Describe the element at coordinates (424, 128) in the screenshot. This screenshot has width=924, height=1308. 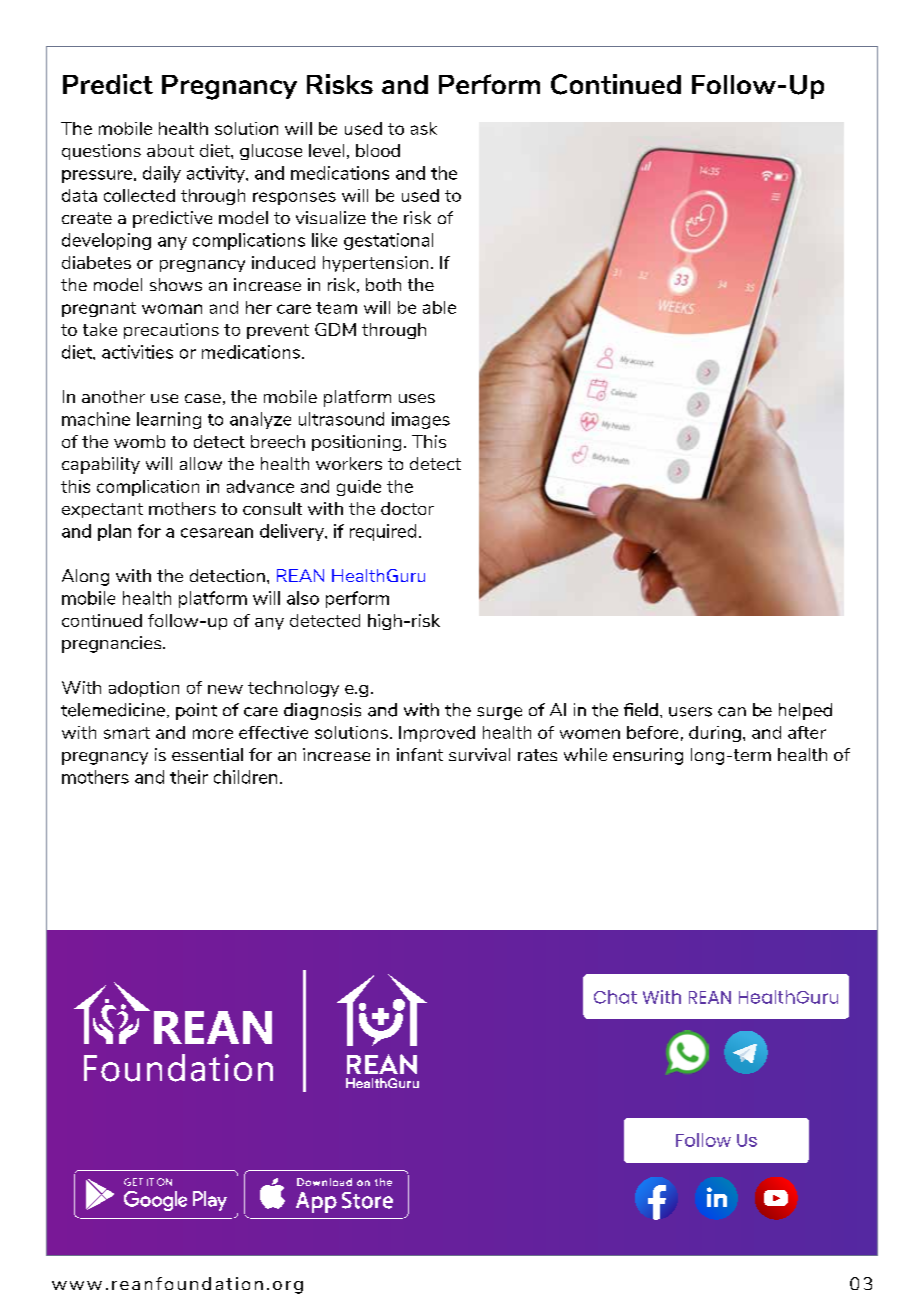
I see `ask` at that location.
